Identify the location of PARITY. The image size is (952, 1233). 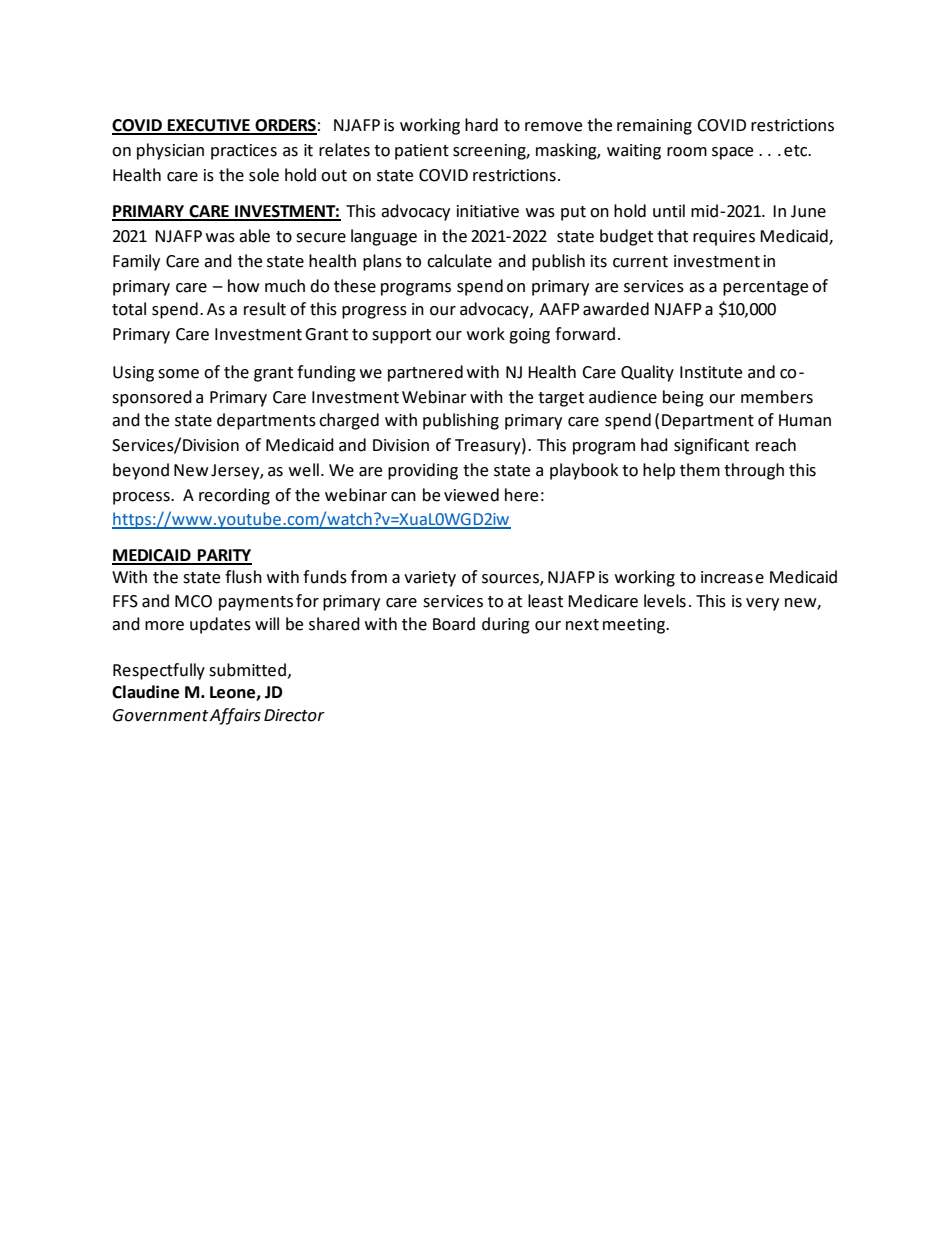
(224, 556).
